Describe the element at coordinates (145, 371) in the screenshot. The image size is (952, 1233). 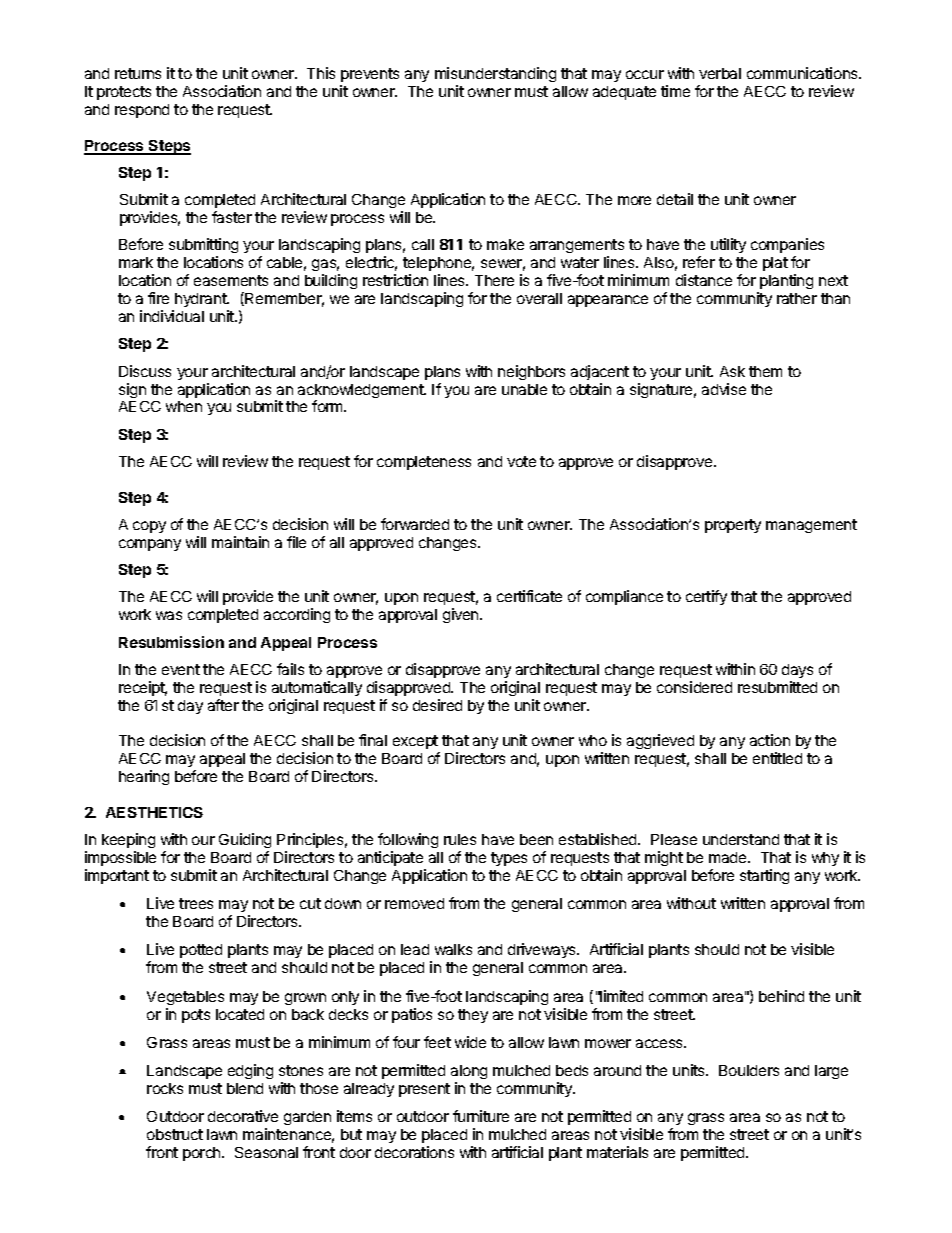
I see `Discuss` at that location.
